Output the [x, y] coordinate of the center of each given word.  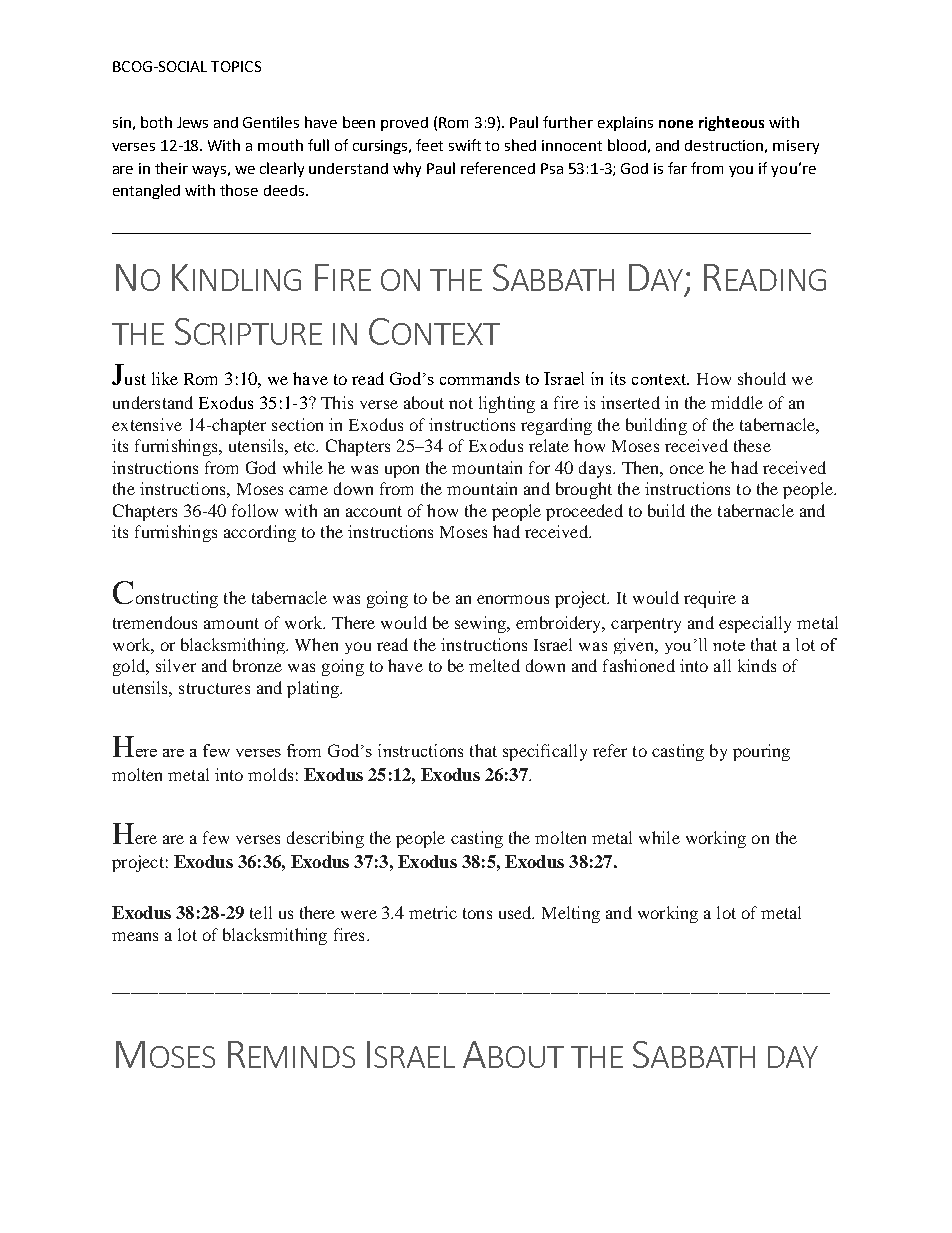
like [165, 378]
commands [480, 378]
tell [261, 912]
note [729, 645]
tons [477, 913]
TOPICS [236, 66]
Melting [571, 914]
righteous [731, 123]
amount [231, 623]
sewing [482, 624]
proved [404, 124]
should [762, 378]
